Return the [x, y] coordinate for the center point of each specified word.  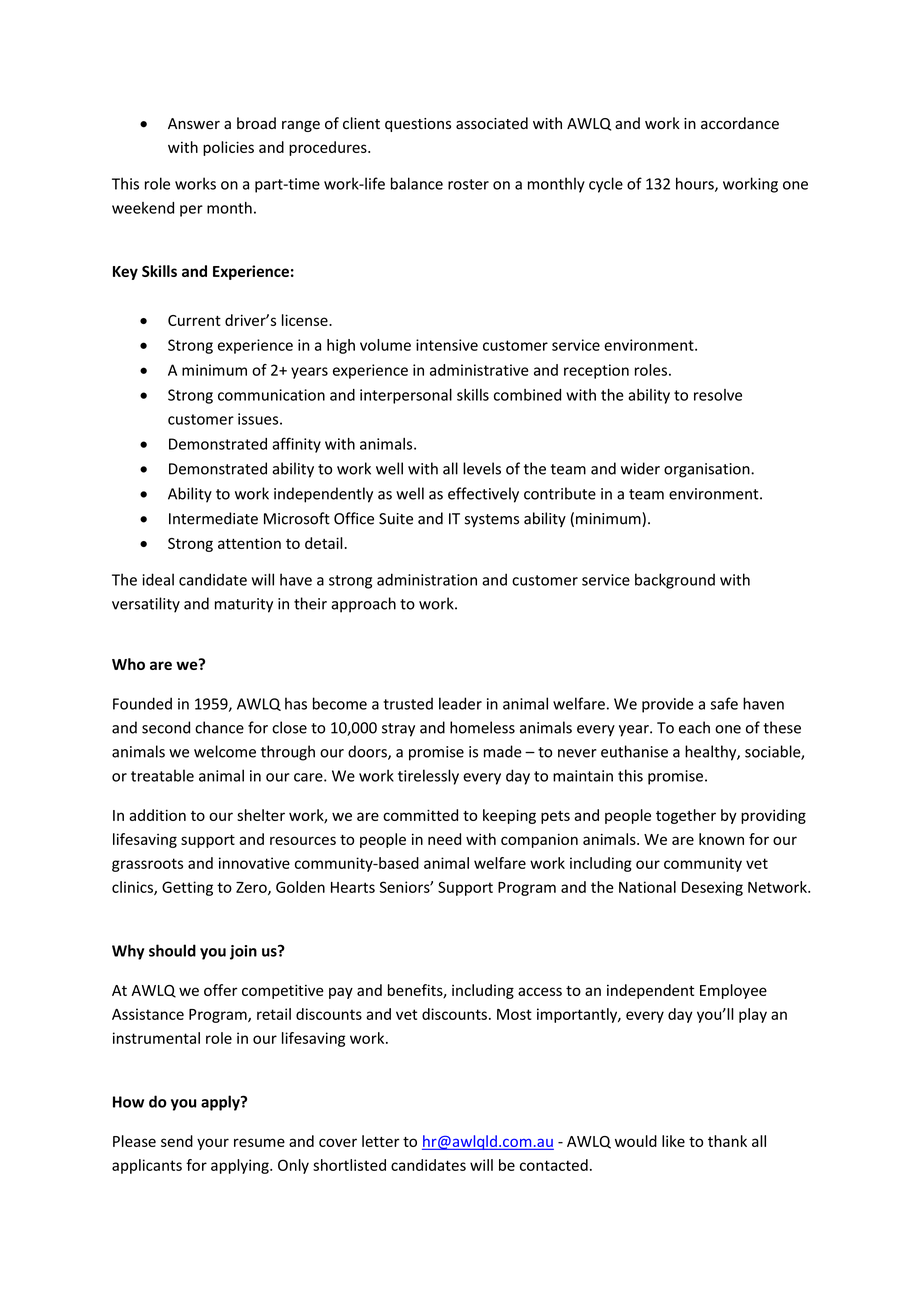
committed [420, 815]
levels [482, 468]
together [686, 816]
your [213, 1144]
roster [468, 184]
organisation [708, 470]
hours [696, 184]
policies [228, 148]
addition [157, 815]
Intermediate [213, 518]
